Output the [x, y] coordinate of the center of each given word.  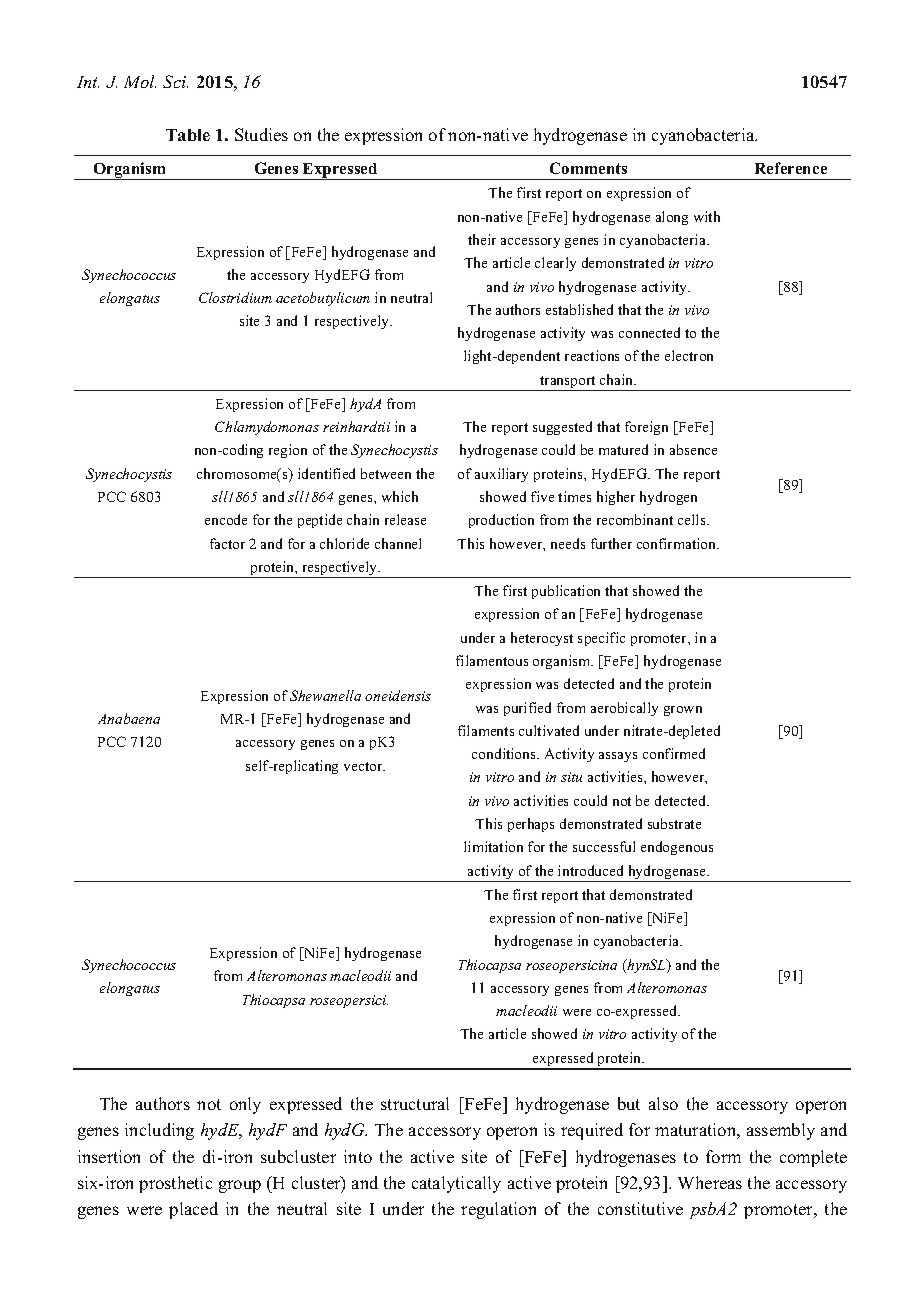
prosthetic [175, 1184]
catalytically [456, 1184]
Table [188, 135]
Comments [588, 168]
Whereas [710, 1182]
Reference [791, 168]
